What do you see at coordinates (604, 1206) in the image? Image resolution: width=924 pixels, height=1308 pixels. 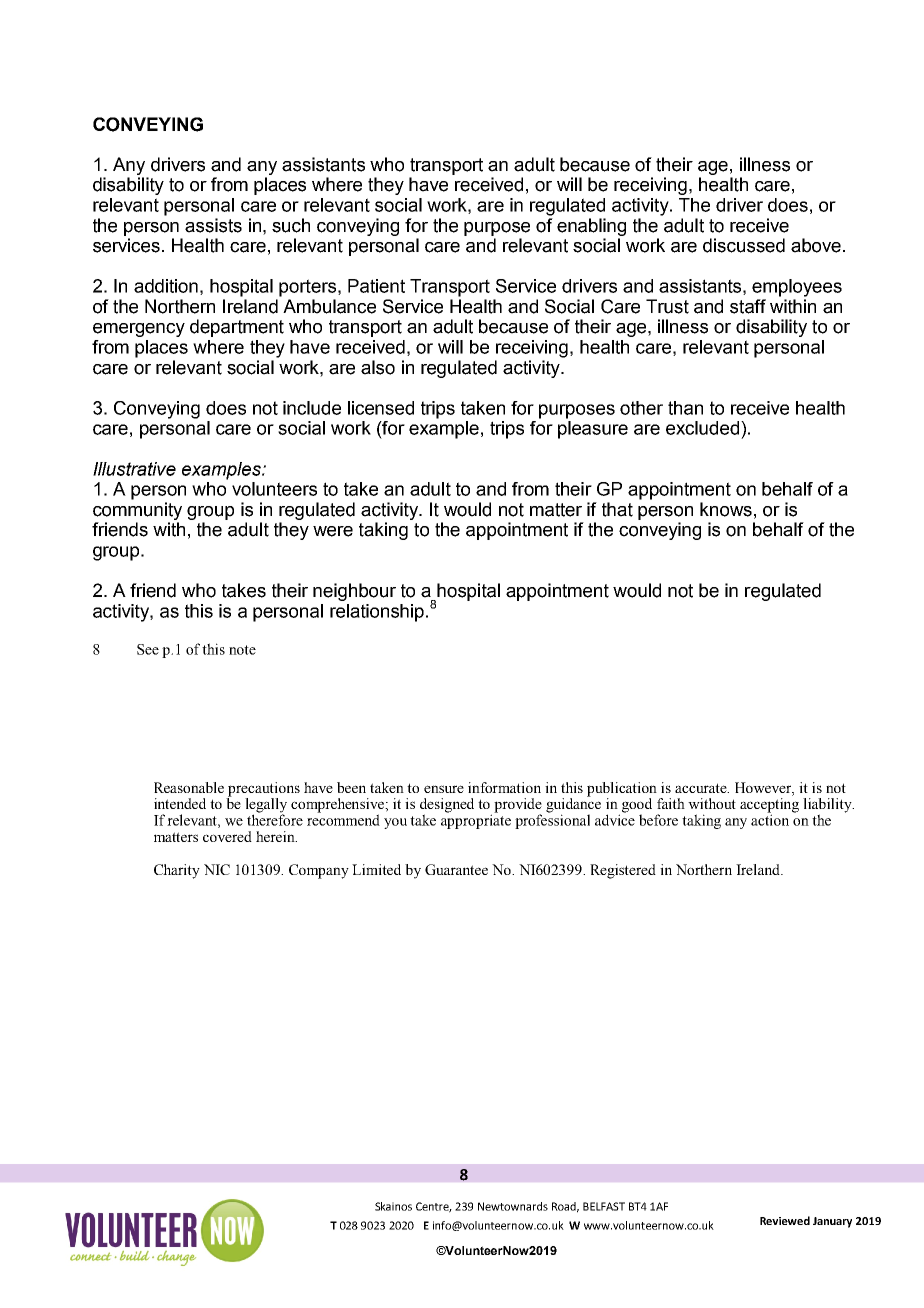 I see `BELFAST` at bounding box center [604, 1206].
